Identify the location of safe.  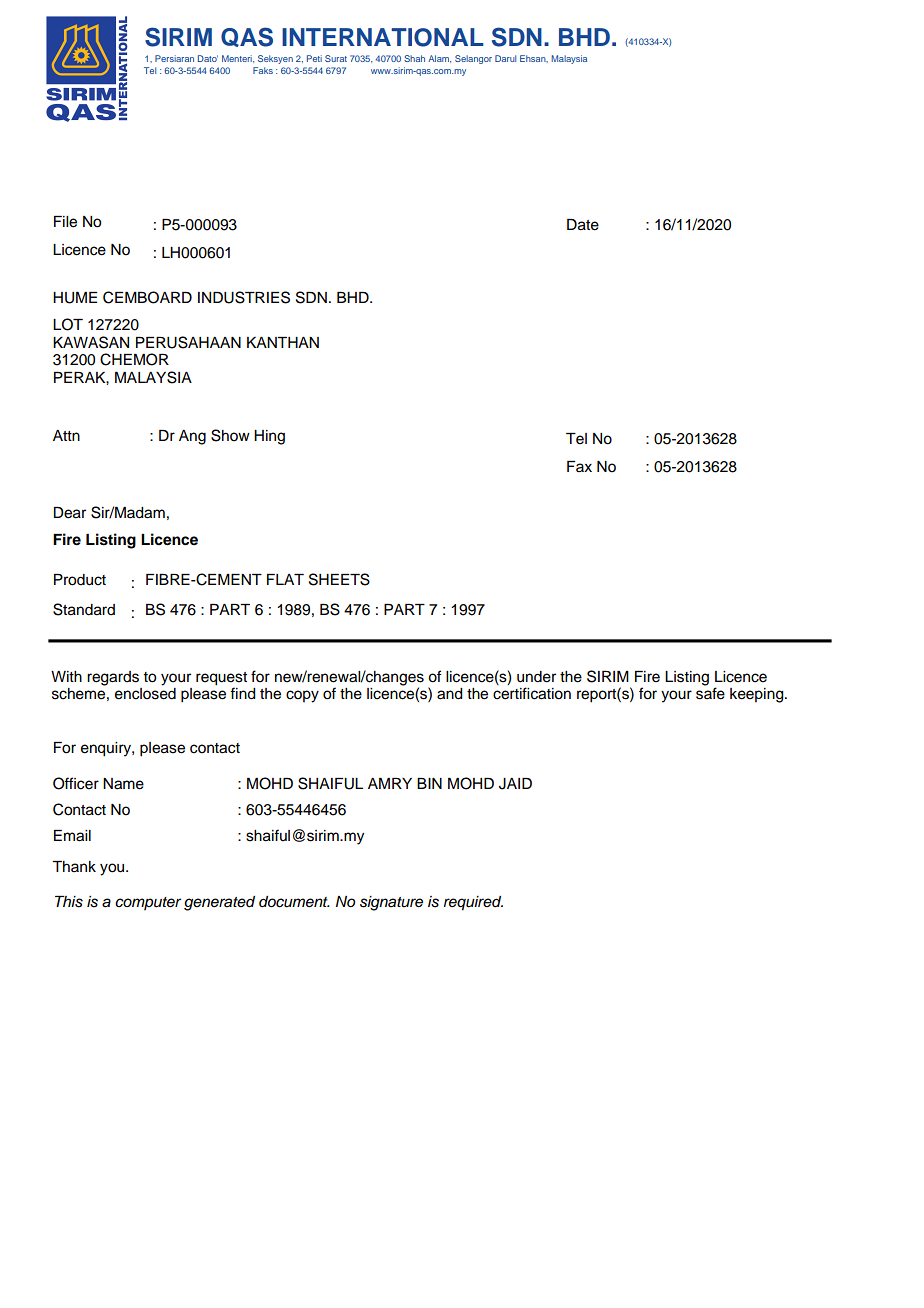
(710, 693).
